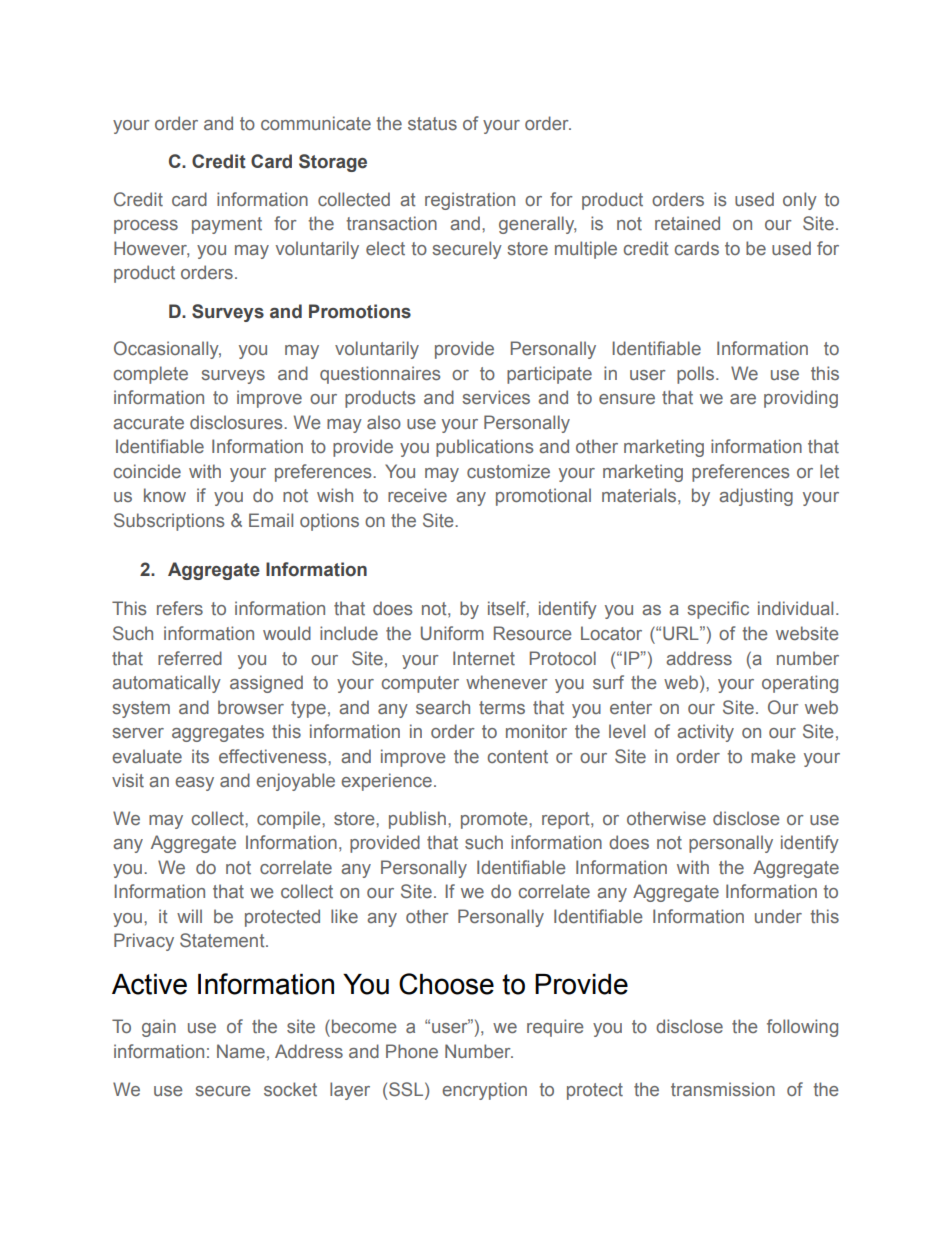  What do you see at coordinates (432, 123) in the image?
I see `status` at bounding box center [432, 123].
